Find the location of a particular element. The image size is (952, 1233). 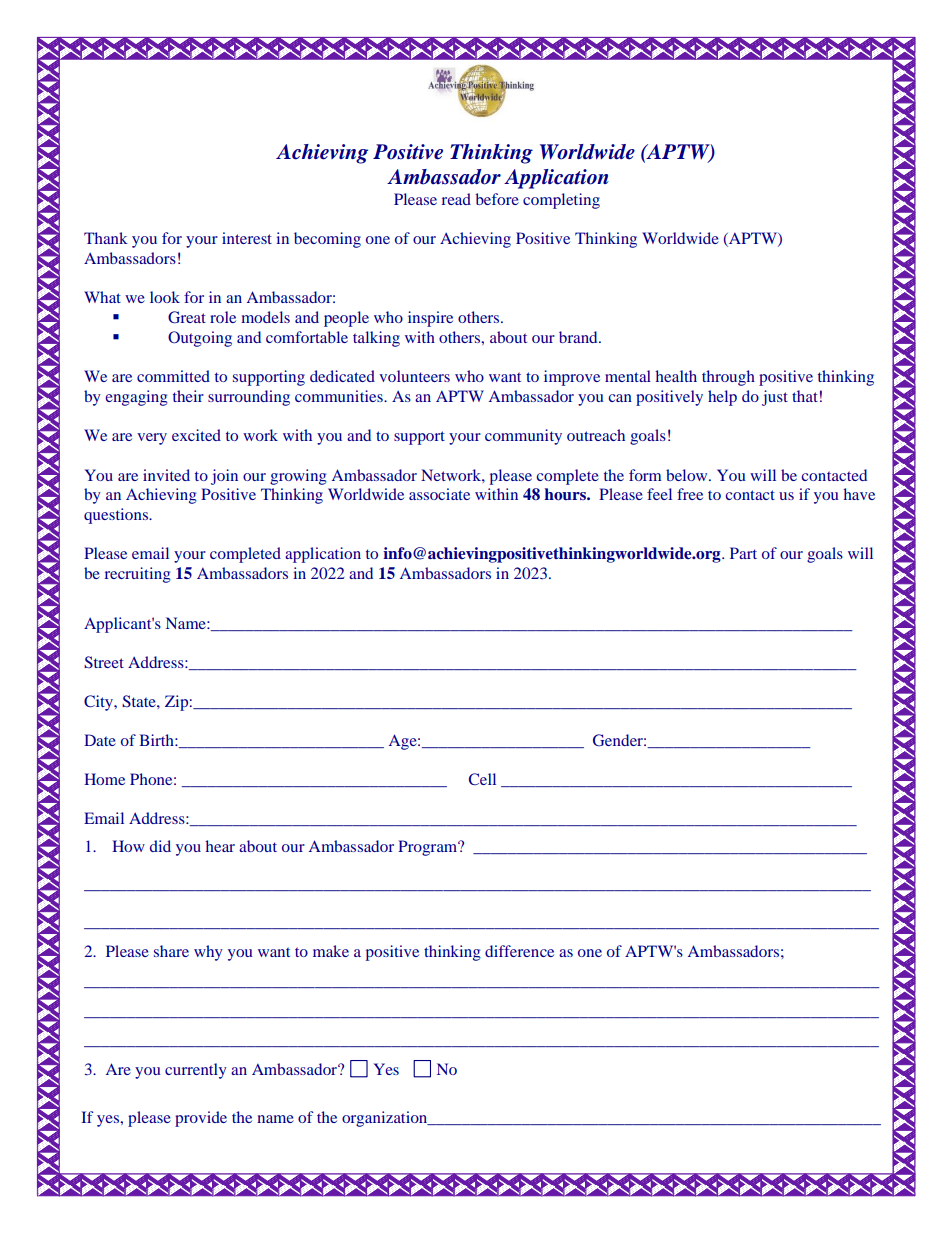

just is located at coordinates (775, 398).
